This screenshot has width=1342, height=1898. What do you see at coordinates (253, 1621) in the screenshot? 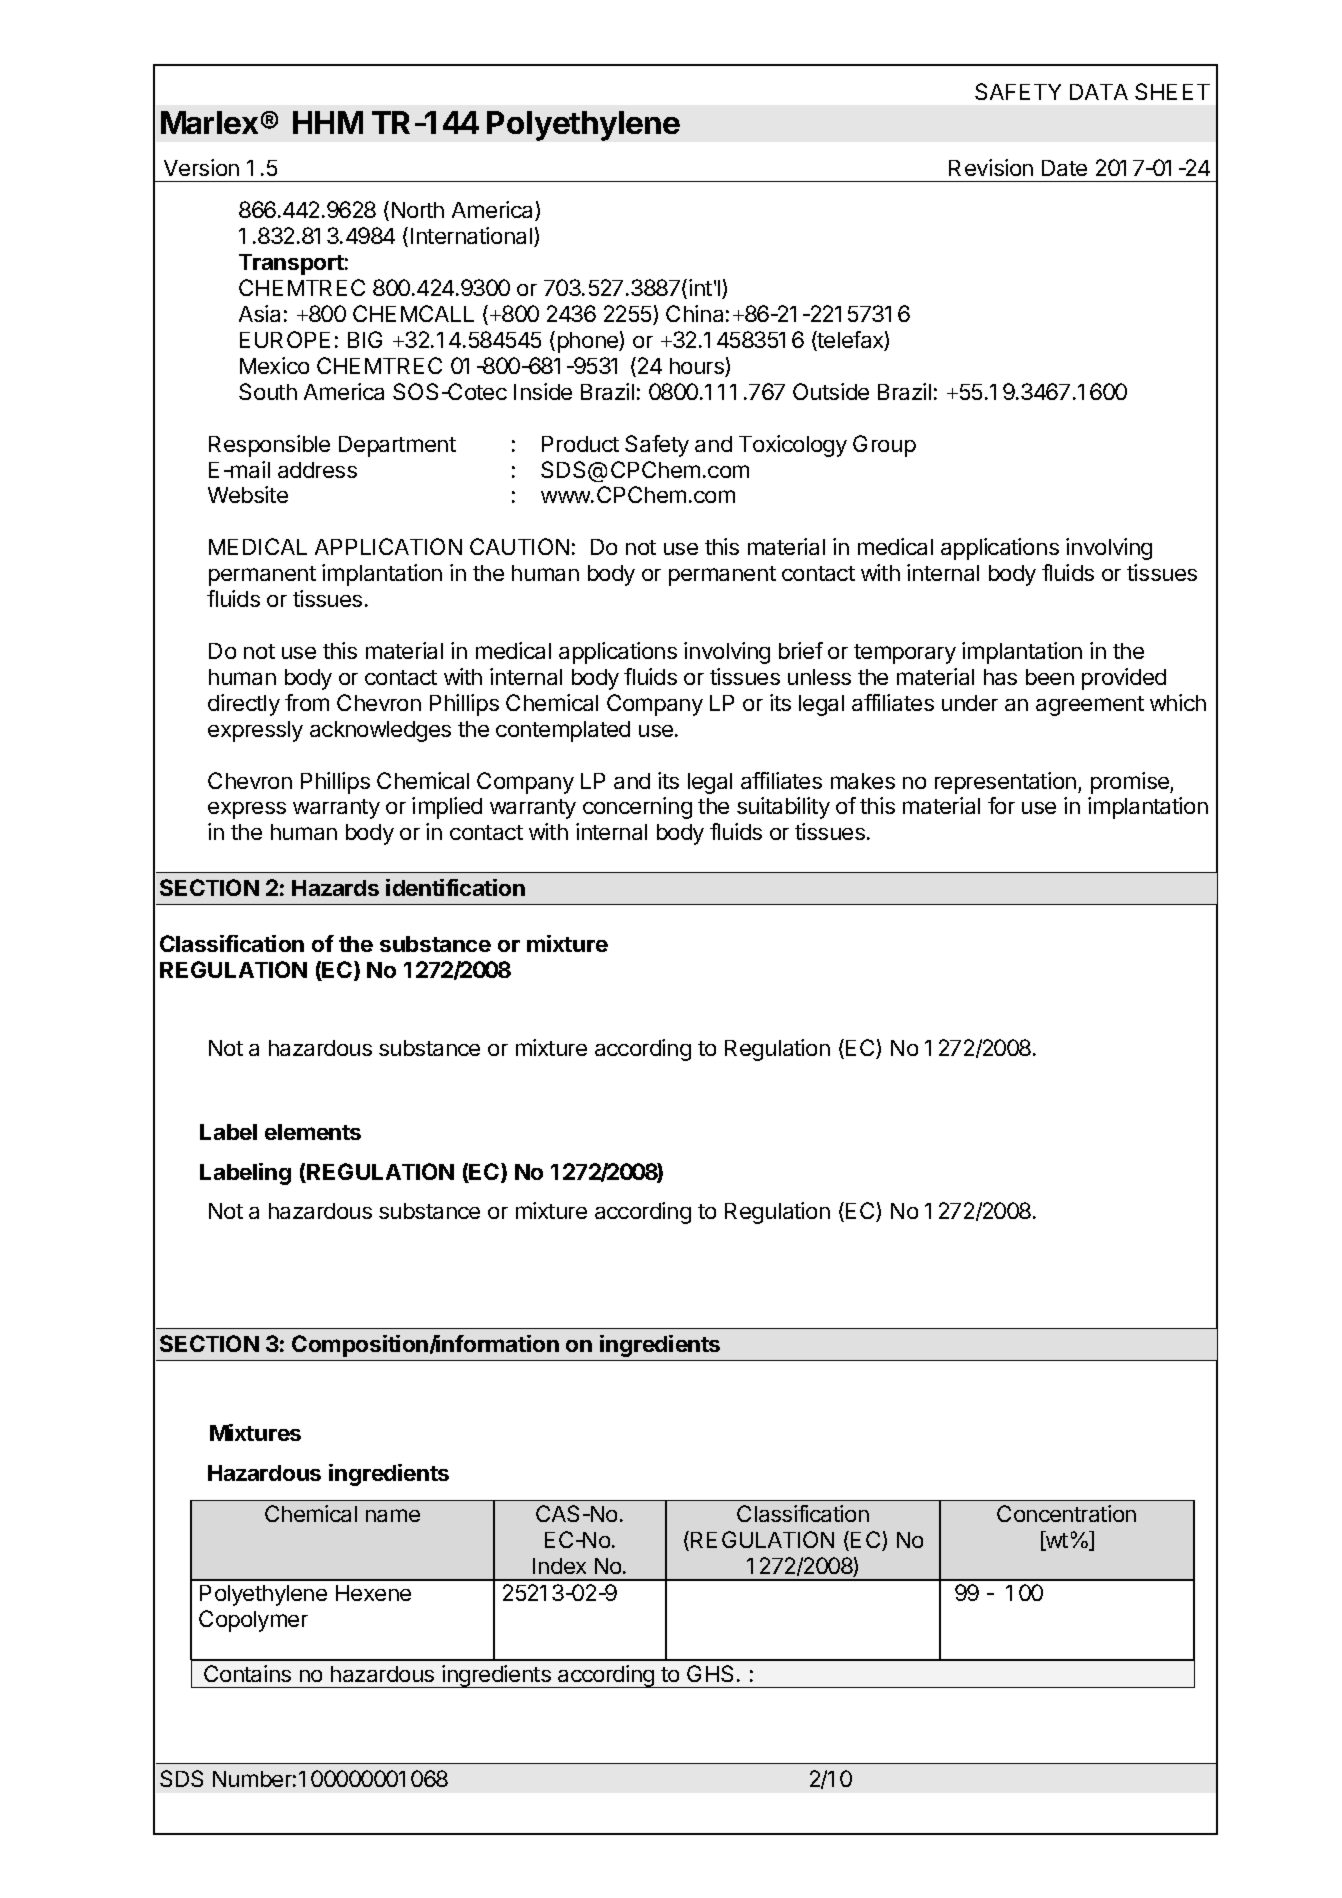
I see `Copolymer` at bounding box center [253, 1621].
